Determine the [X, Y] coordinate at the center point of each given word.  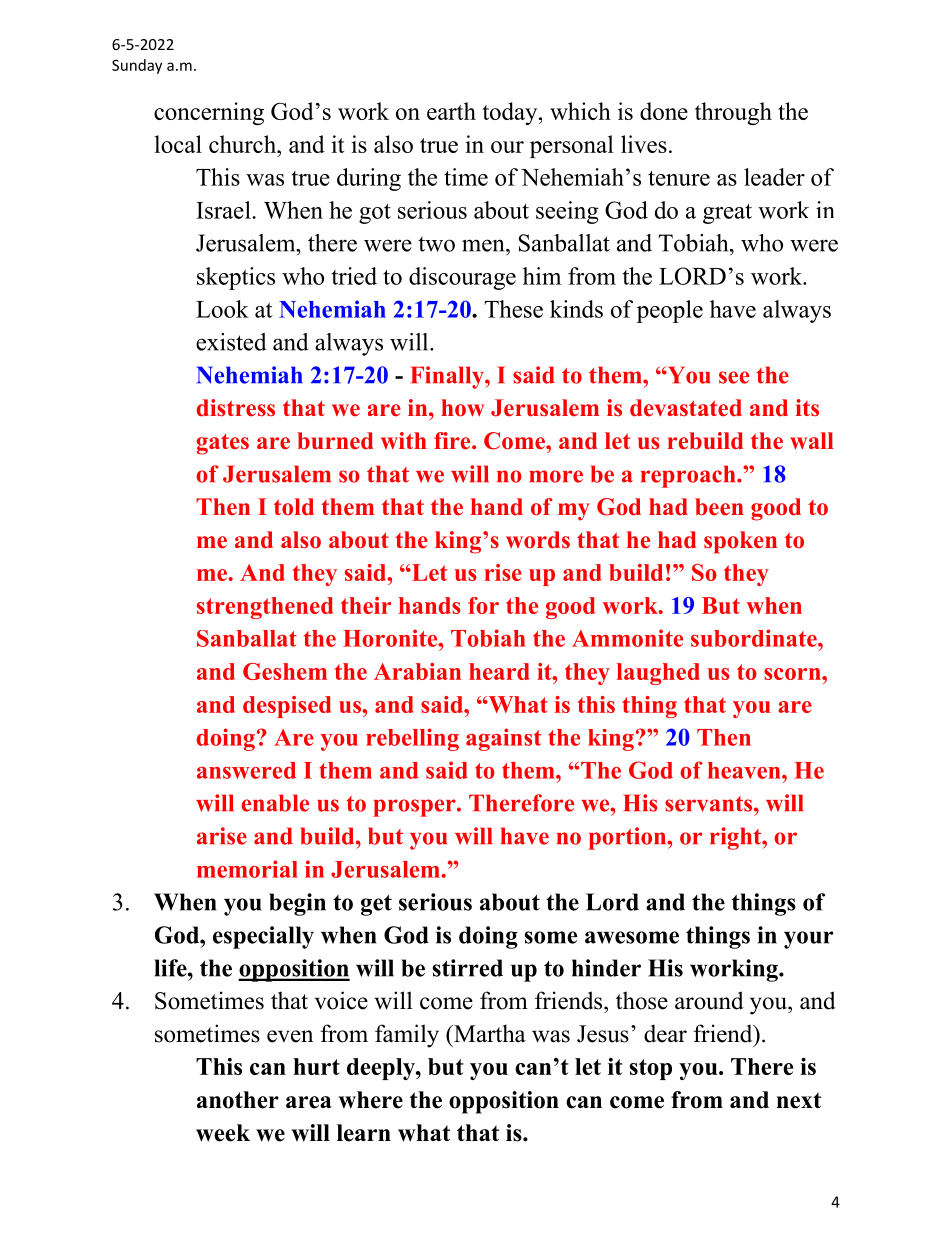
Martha [489, 1033]
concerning [209, 113]
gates [223, 444]
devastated [686, 408]
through [733, 113]
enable [275, 803]
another [238, 1100]
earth [451, 111]
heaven [745, 770]
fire [453, 441]
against [504, 739]
